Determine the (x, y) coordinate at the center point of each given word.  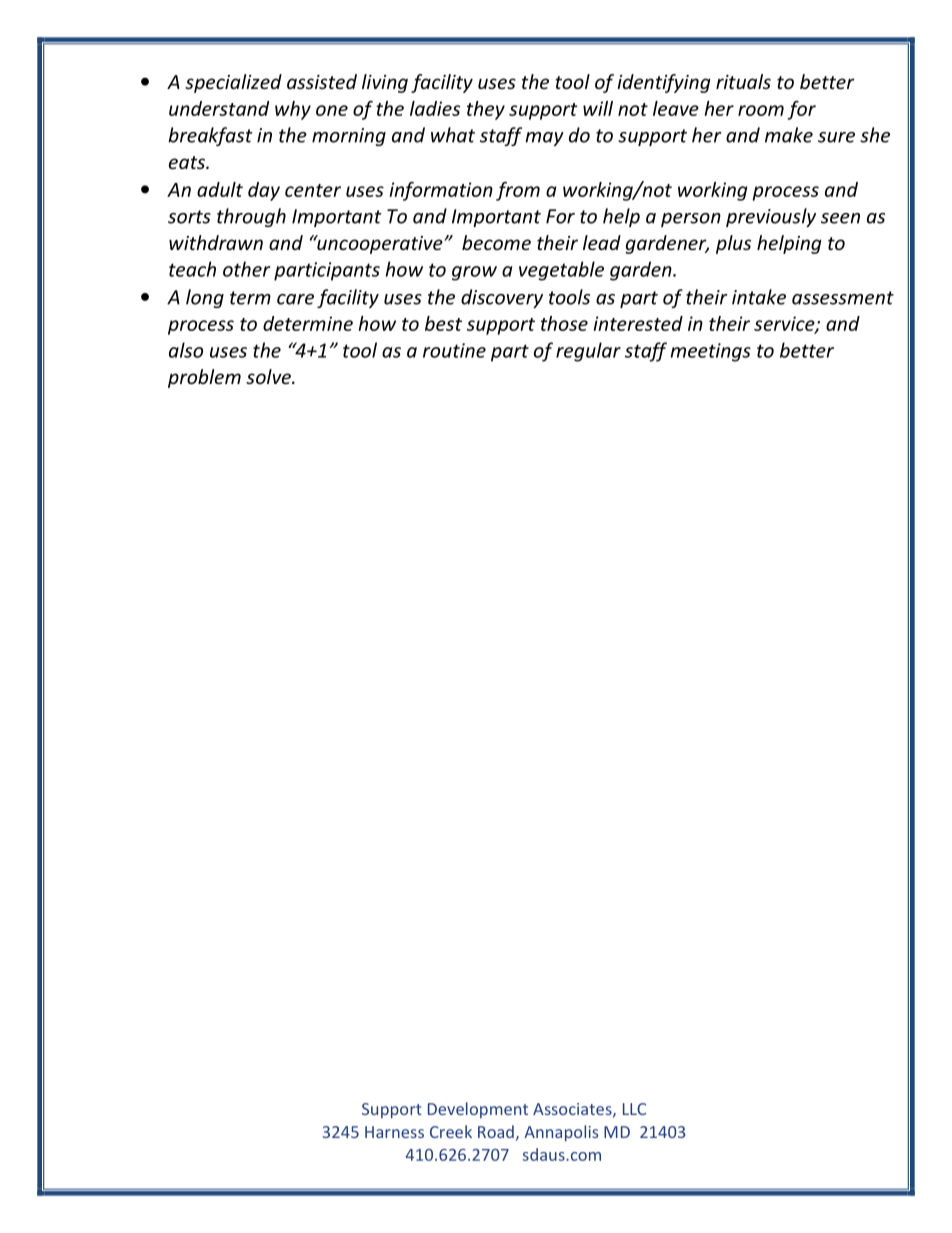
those (564, 323)
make (789, 135)
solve (269, 376)
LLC (634, 1109)
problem (204, 378)
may (544, 139)
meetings (711, 352)
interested (638, 323)
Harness (394, 1132)
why (293, 110)
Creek (451, 1131)
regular (588, 352)
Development (478, 1110)
